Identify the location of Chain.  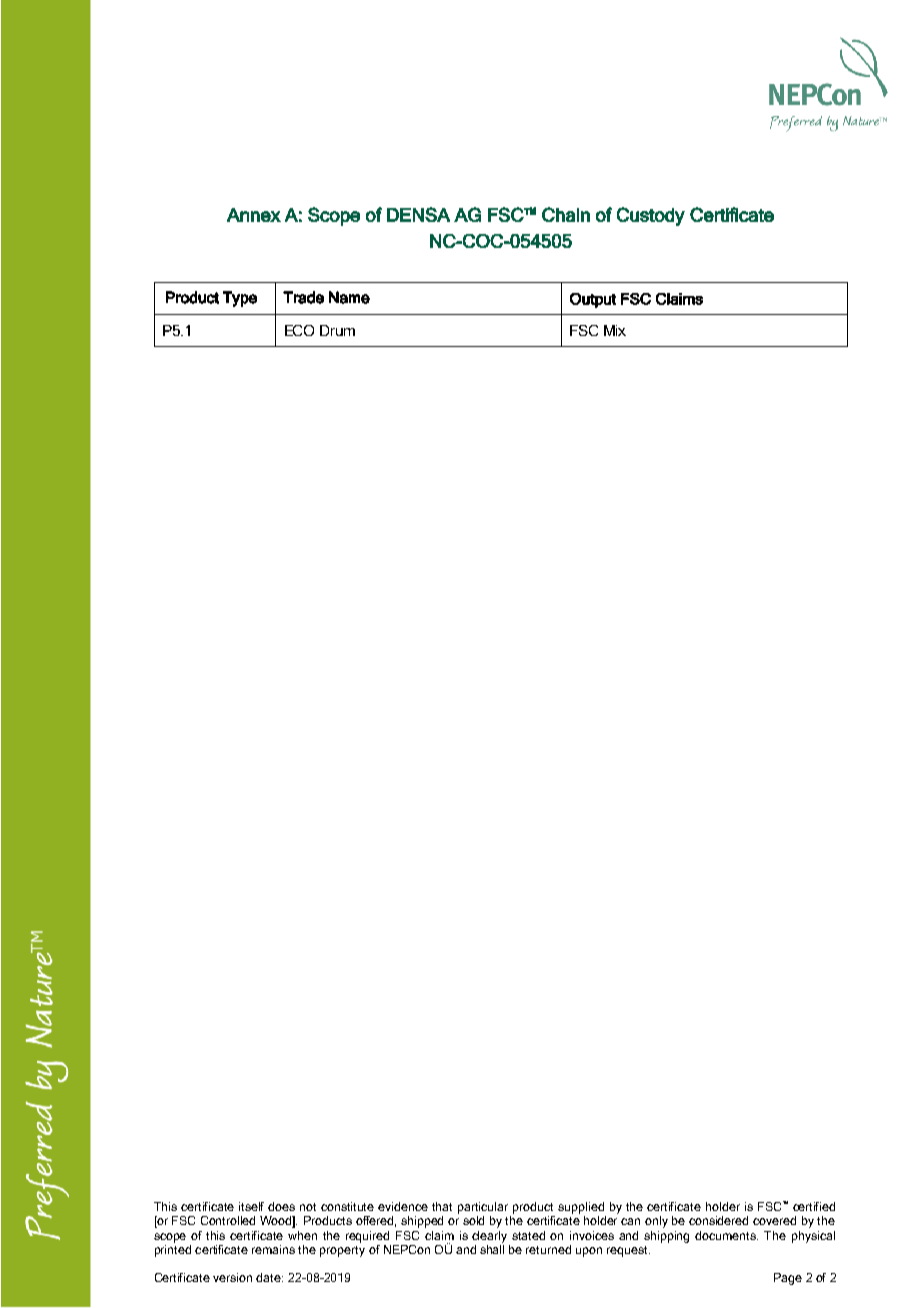
(566, 214).
